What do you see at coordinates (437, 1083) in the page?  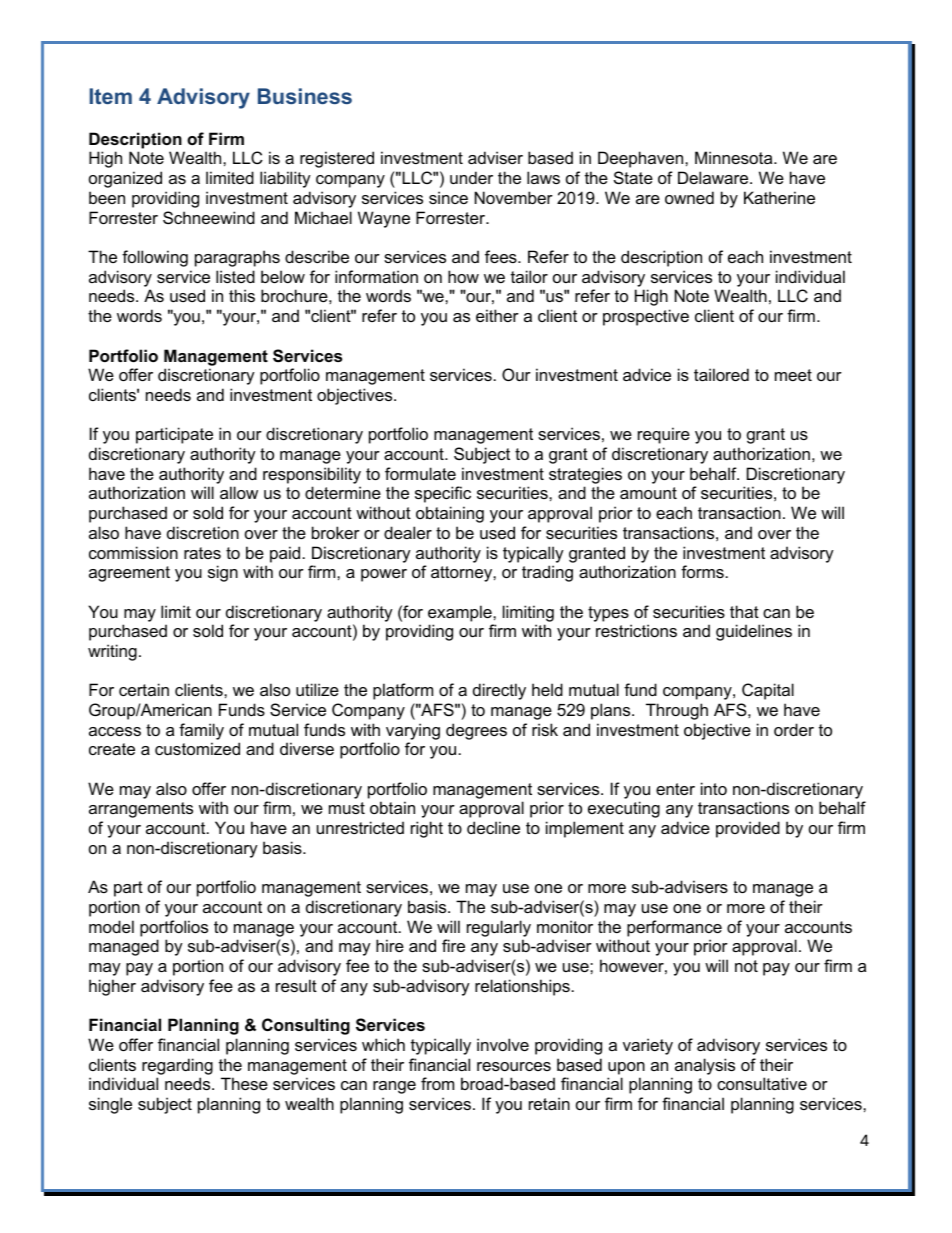 I see `from` at bounding box center [437, 1083].
